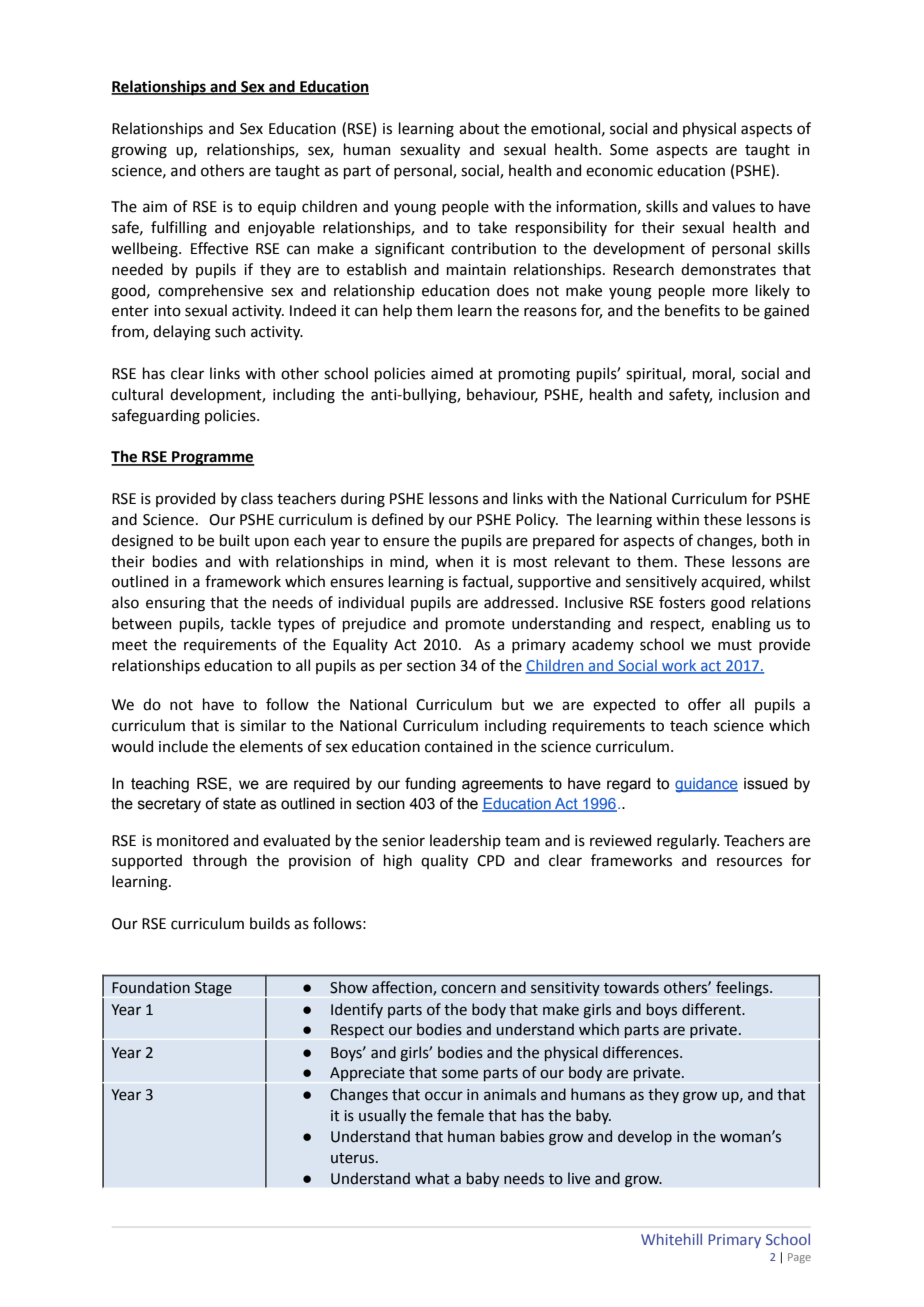 This document has width=924, height=1307. What do you see at coordinates (179, 229) in the document?
I see `fulfilling` at bounding box center [179, 229].
